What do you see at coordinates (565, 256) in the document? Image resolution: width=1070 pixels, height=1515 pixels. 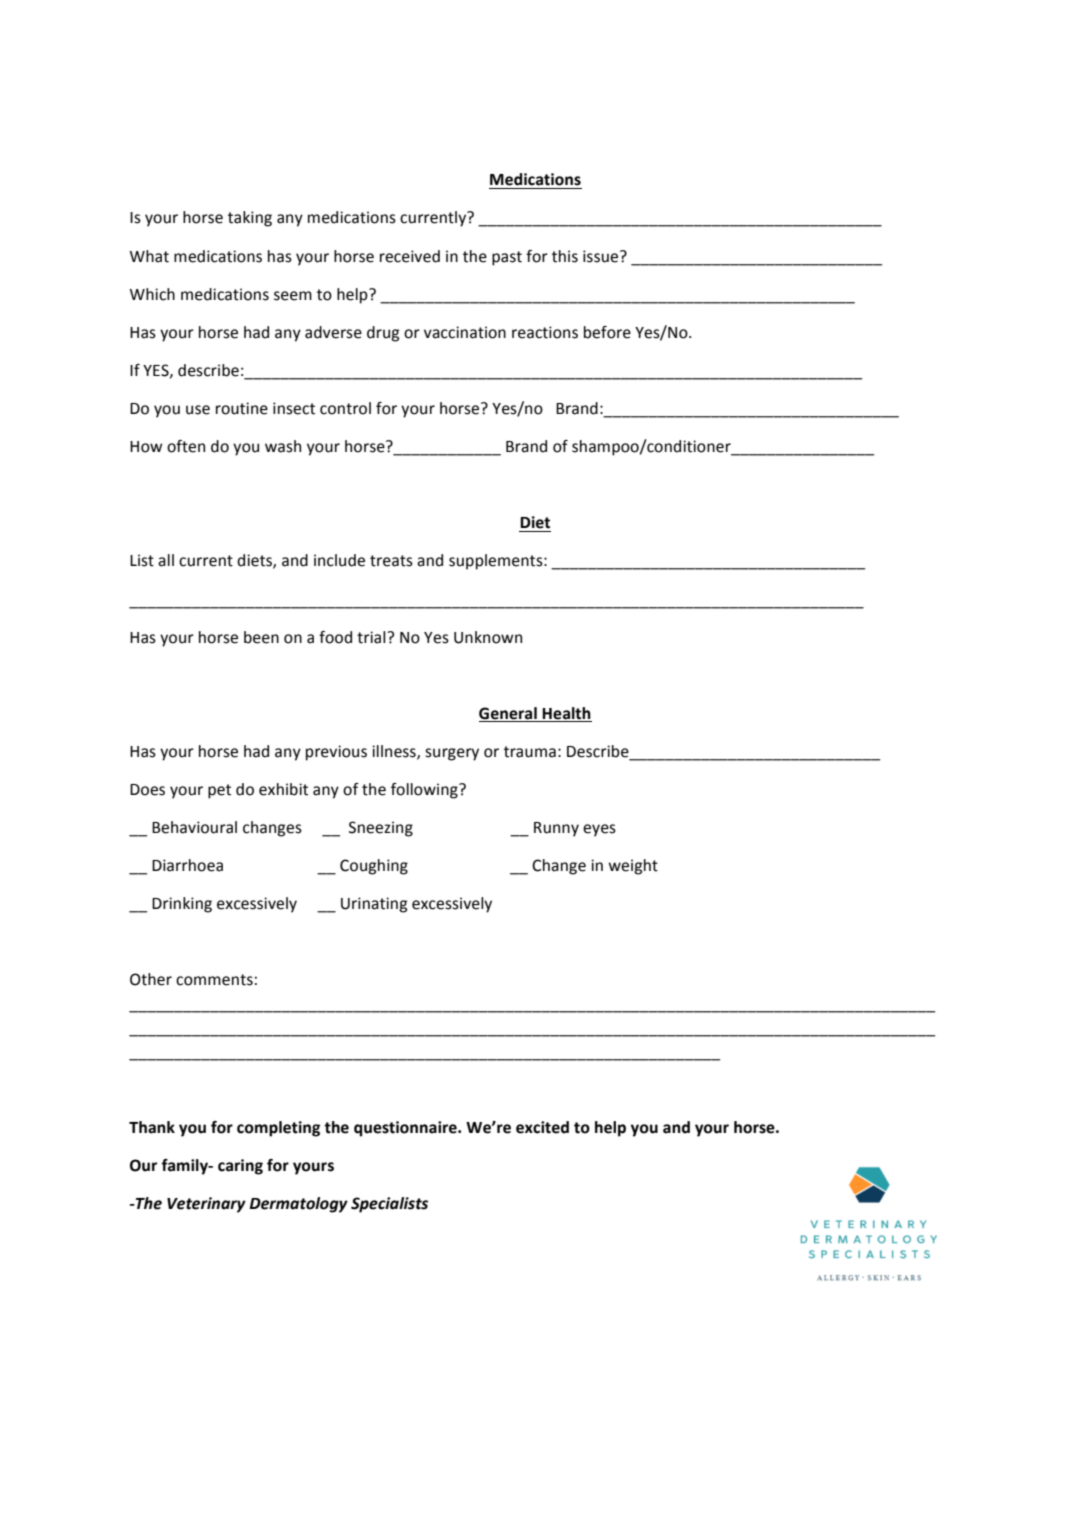 I see `this` at bounding box center [565, 256].
